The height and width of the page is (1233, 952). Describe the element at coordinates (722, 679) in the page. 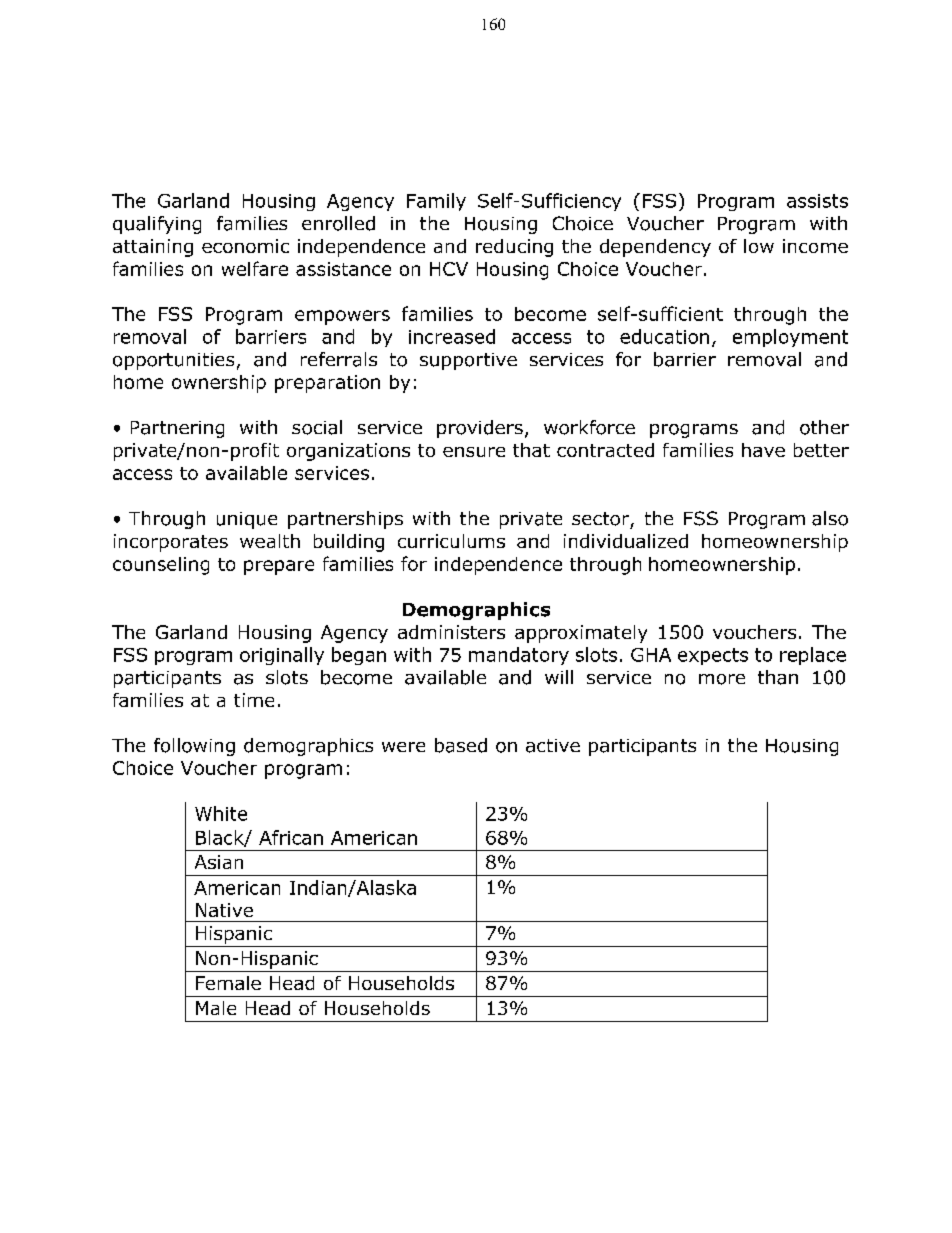

I see `more` at that location.
